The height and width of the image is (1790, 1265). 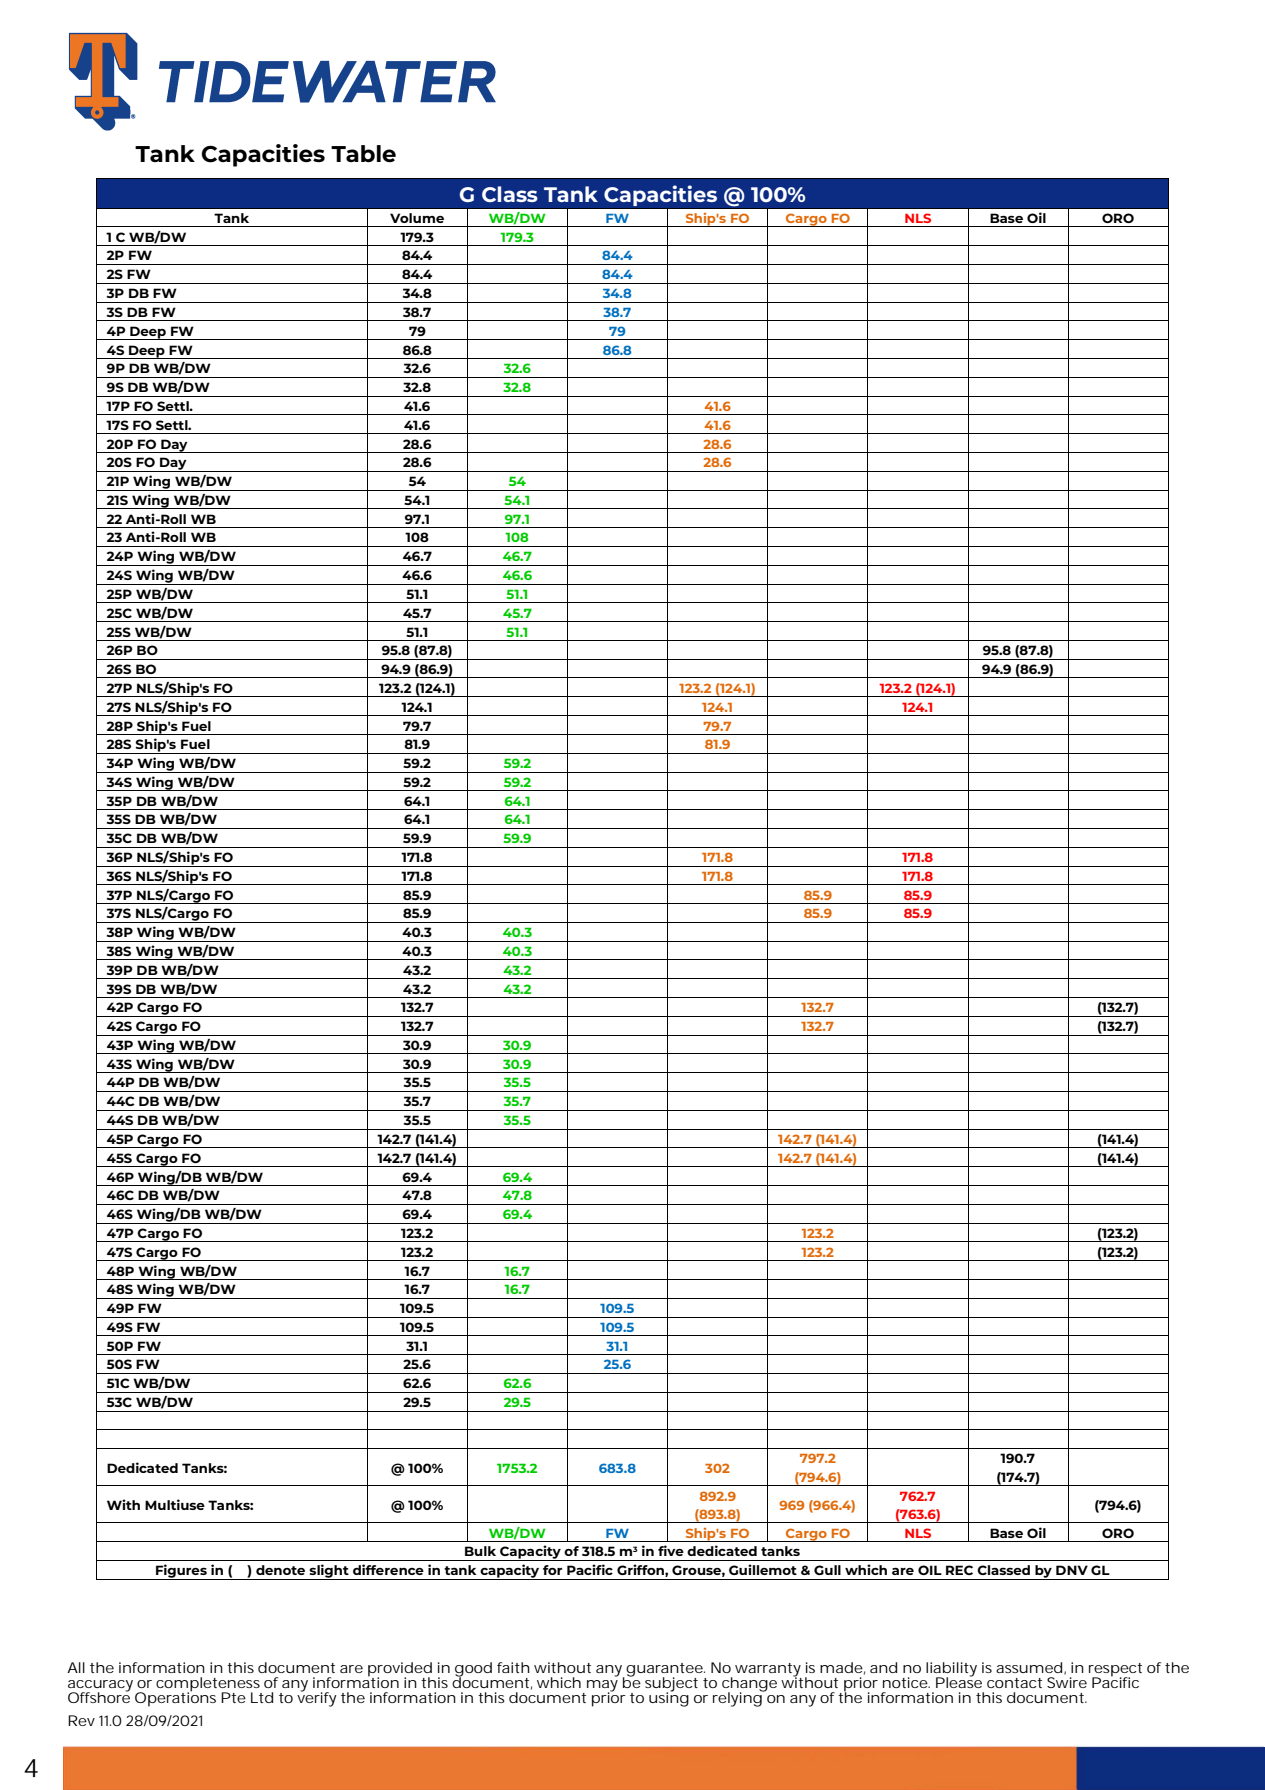 What do you see at coordinates (209, 1685) in the image?
I see `completeness` at bounding box center [209, 1685].
